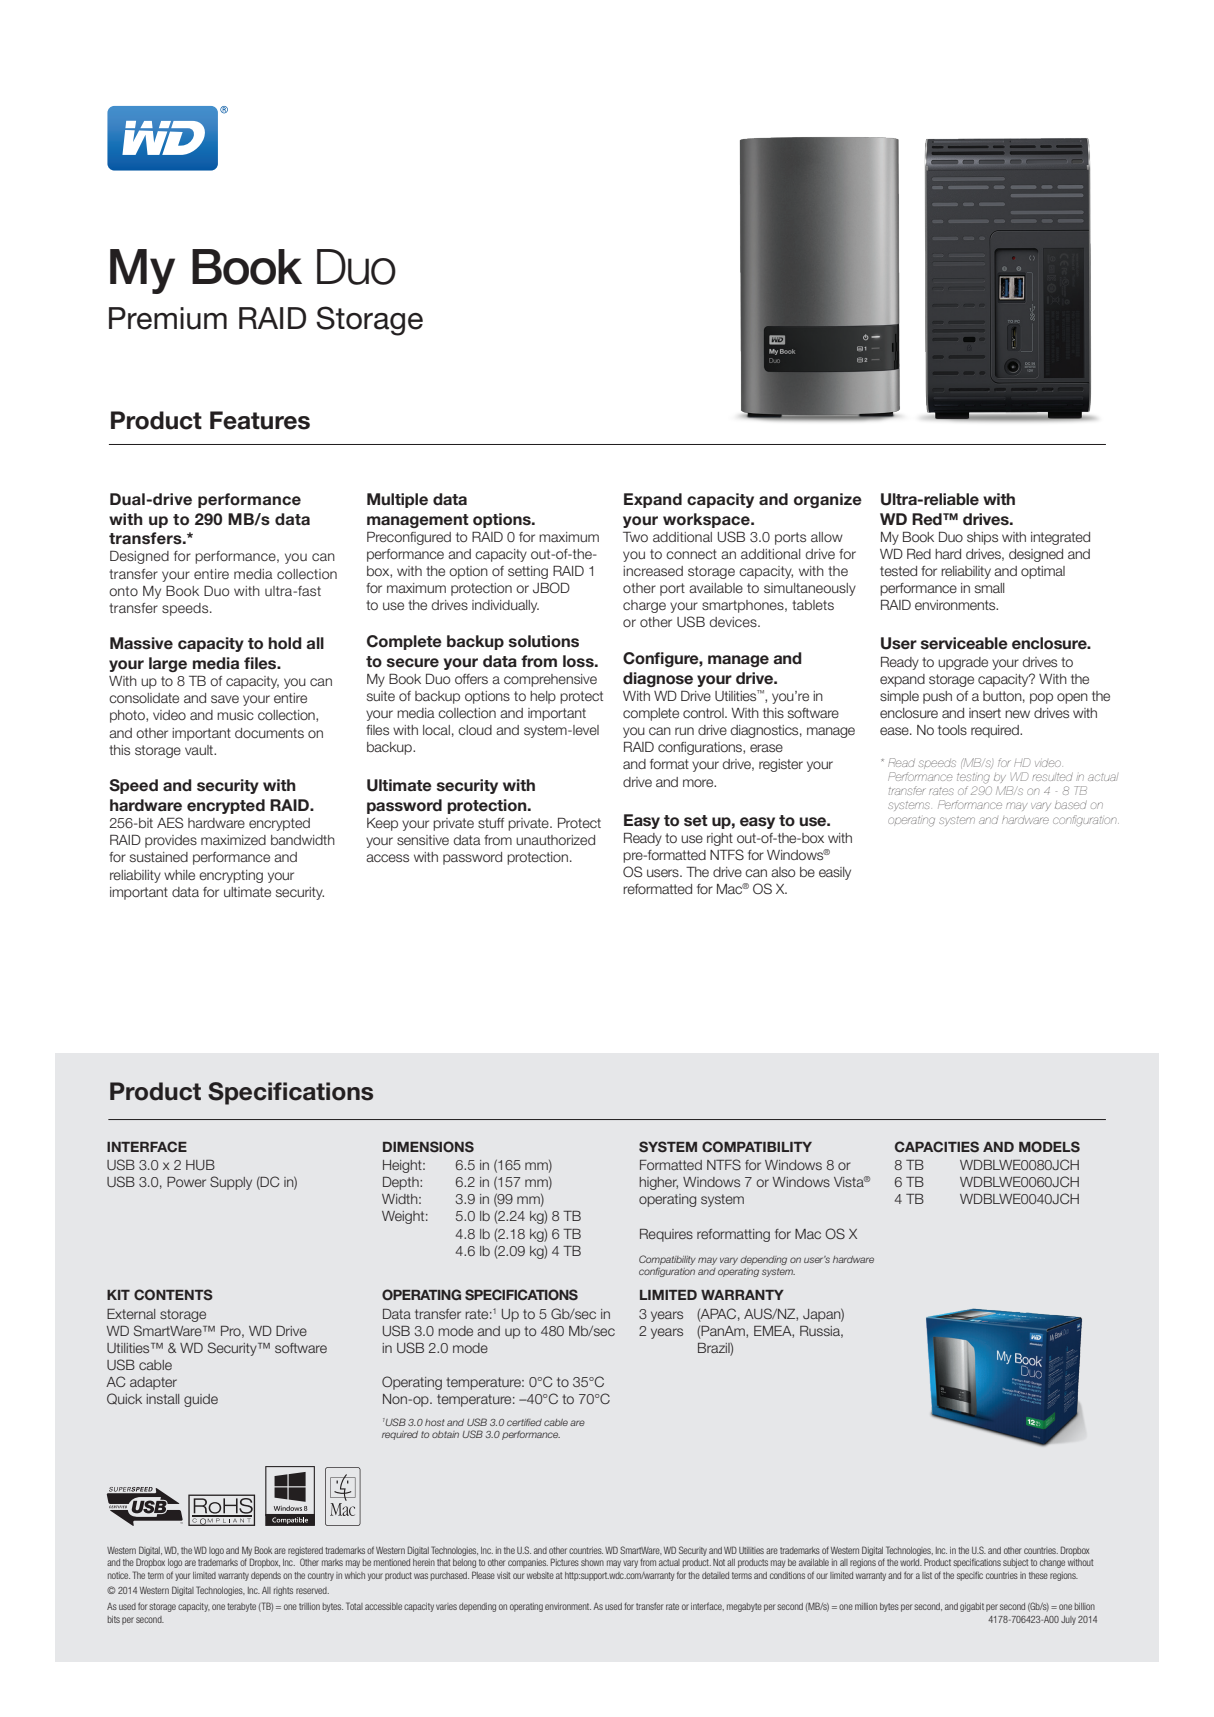 The width and height of the image is (1214, 1717). What do you see at coordinates (231, 876) in the image?
I see `encrypting` at bounding box center [231, 876].
